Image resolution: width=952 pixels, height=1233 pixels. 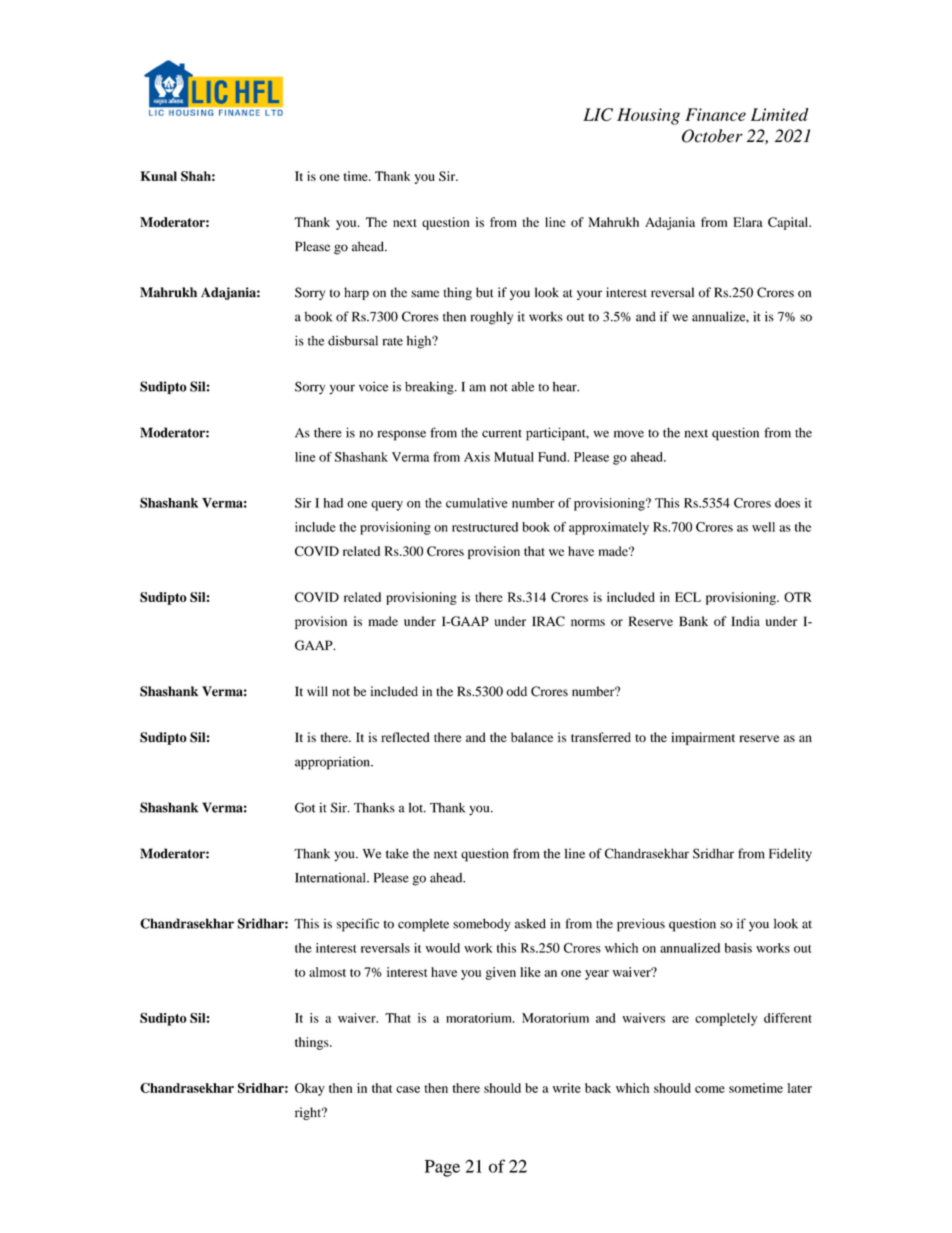 What do you see at coordinates (317, 691) in the screenshot?
I see `will` at bounding box center [317, 691].
